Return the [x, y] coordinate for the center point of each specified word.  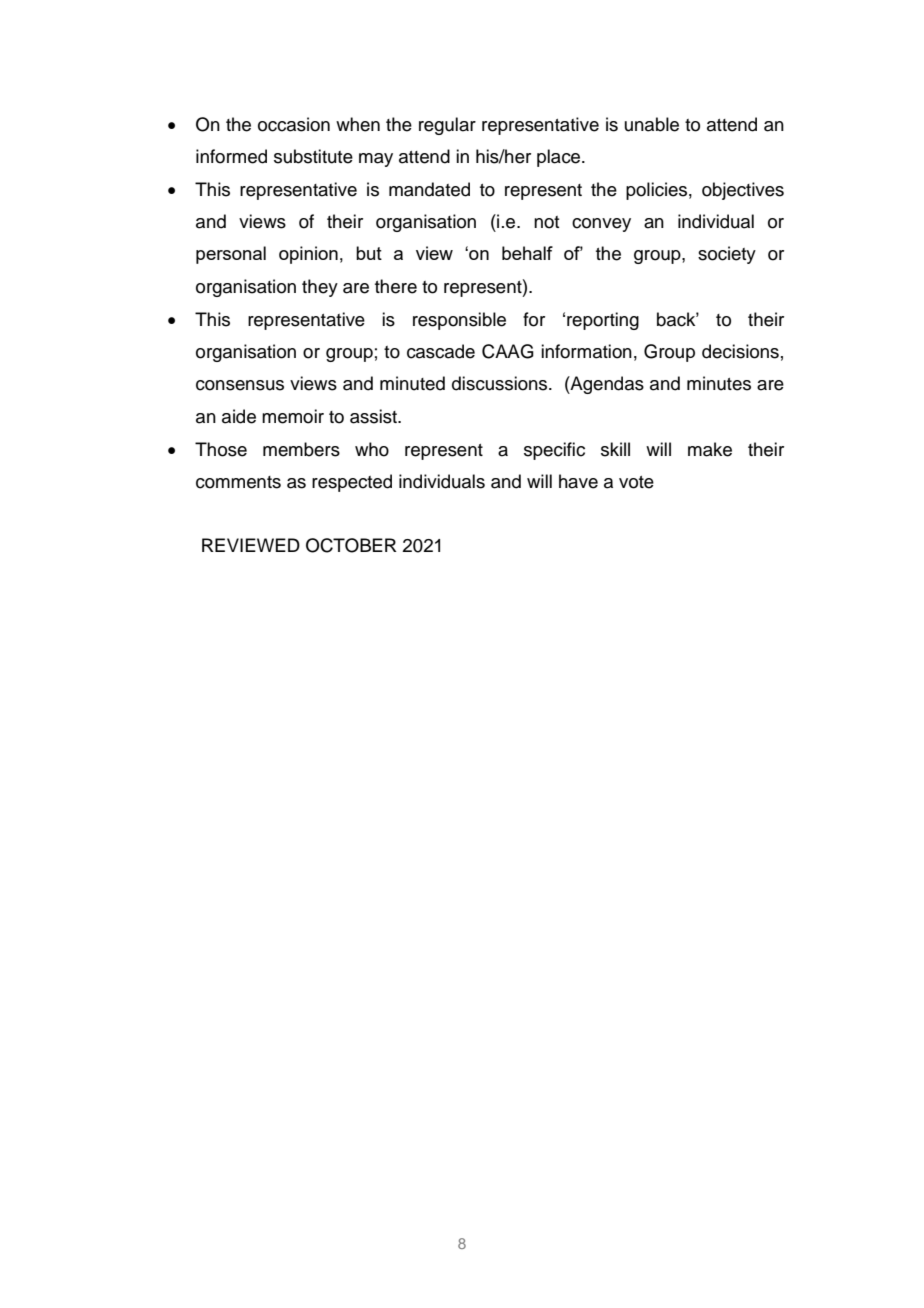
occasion [294, 124]
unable [652, 124]
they [320, 288]
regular [447, 126]
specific [554, 451]
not [546, 222]
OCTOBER [351, 545]
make [710, 449]
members [301, 449]
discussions [501, 383]
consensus [240, 385]
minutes [719, 383]
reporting [603, 321]
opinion [308, 255]
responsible [459, 321]
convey [601, 225]
